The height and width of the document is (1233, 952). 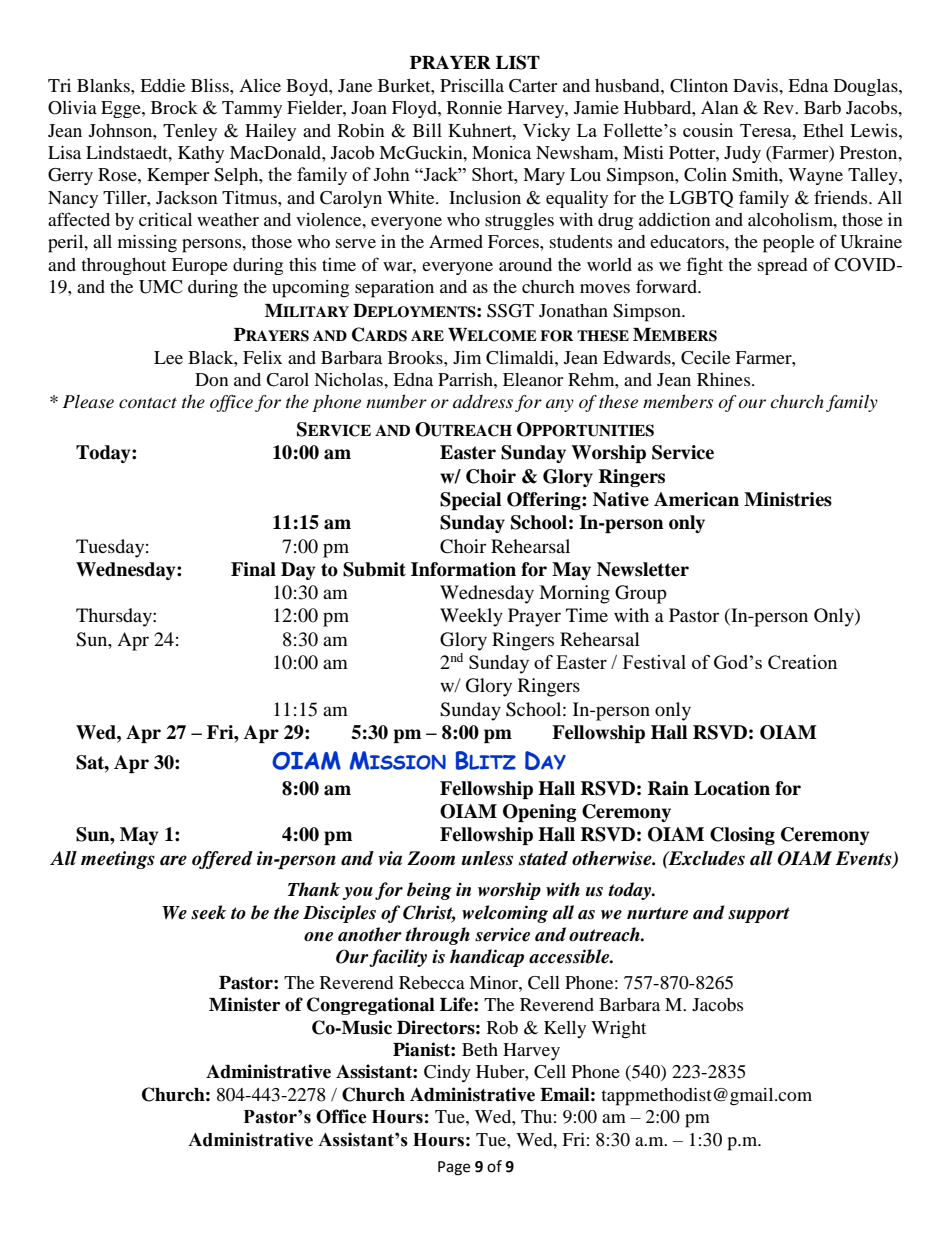 I want to click on Minister, so click(x=244, y=1004).
